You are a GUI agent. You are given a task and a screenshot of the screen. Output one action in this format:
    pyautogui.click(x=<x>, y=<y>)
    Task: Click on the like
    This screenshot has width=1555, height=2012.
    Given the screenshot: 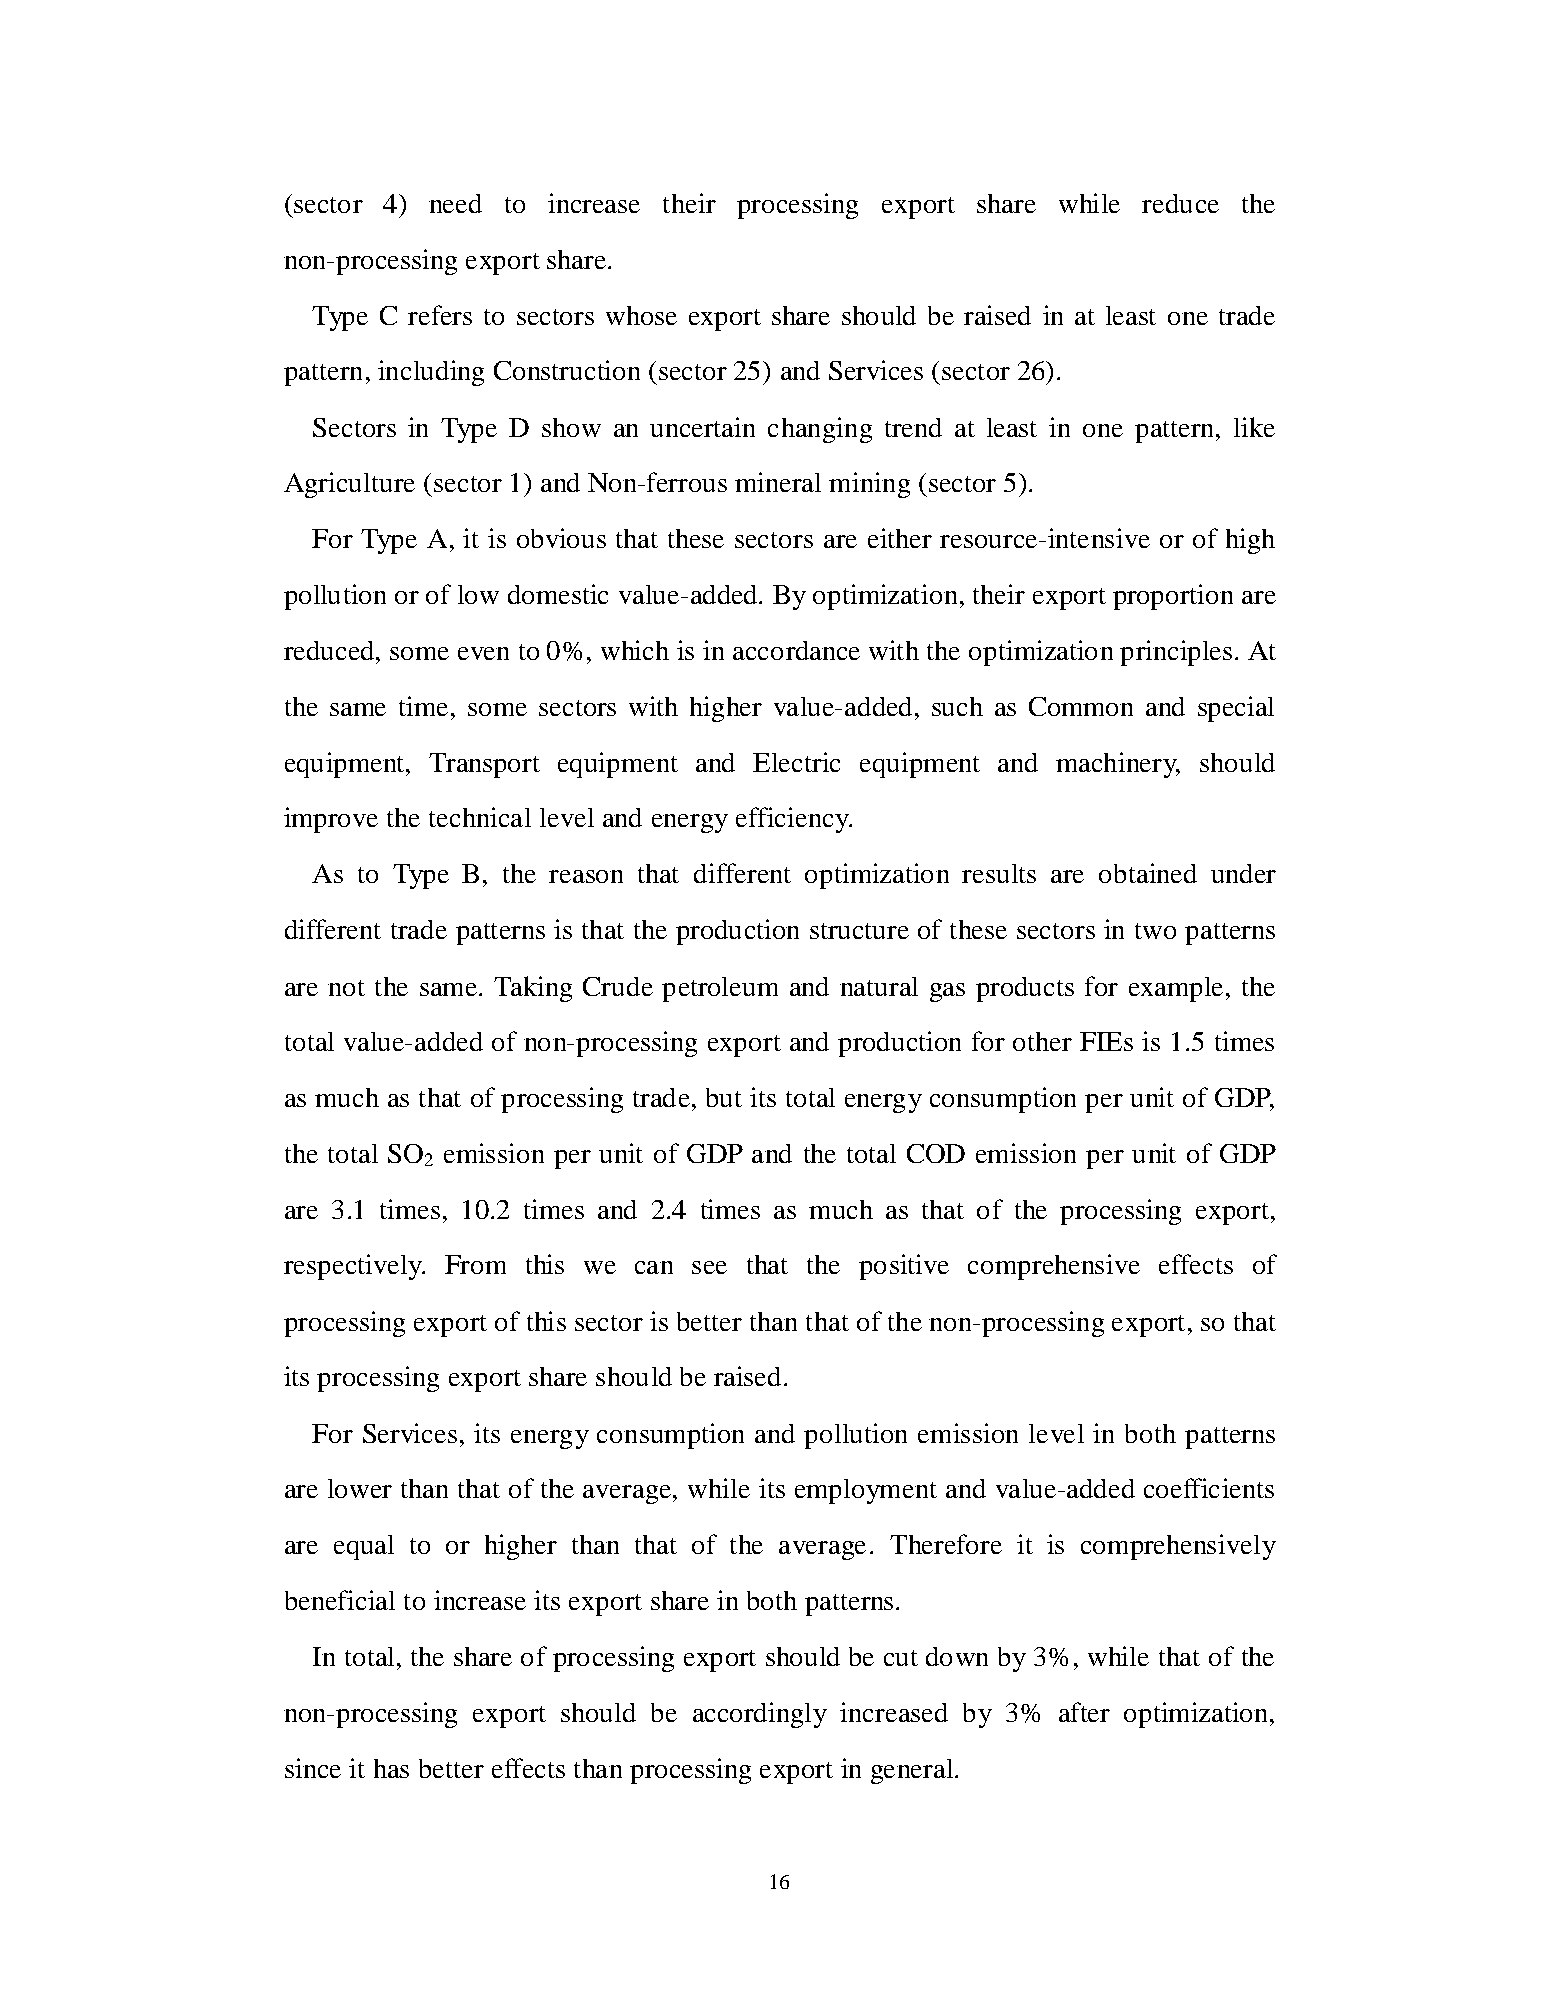 What is the action you would take?
    pyautogui.click(x=1254, y=427)
